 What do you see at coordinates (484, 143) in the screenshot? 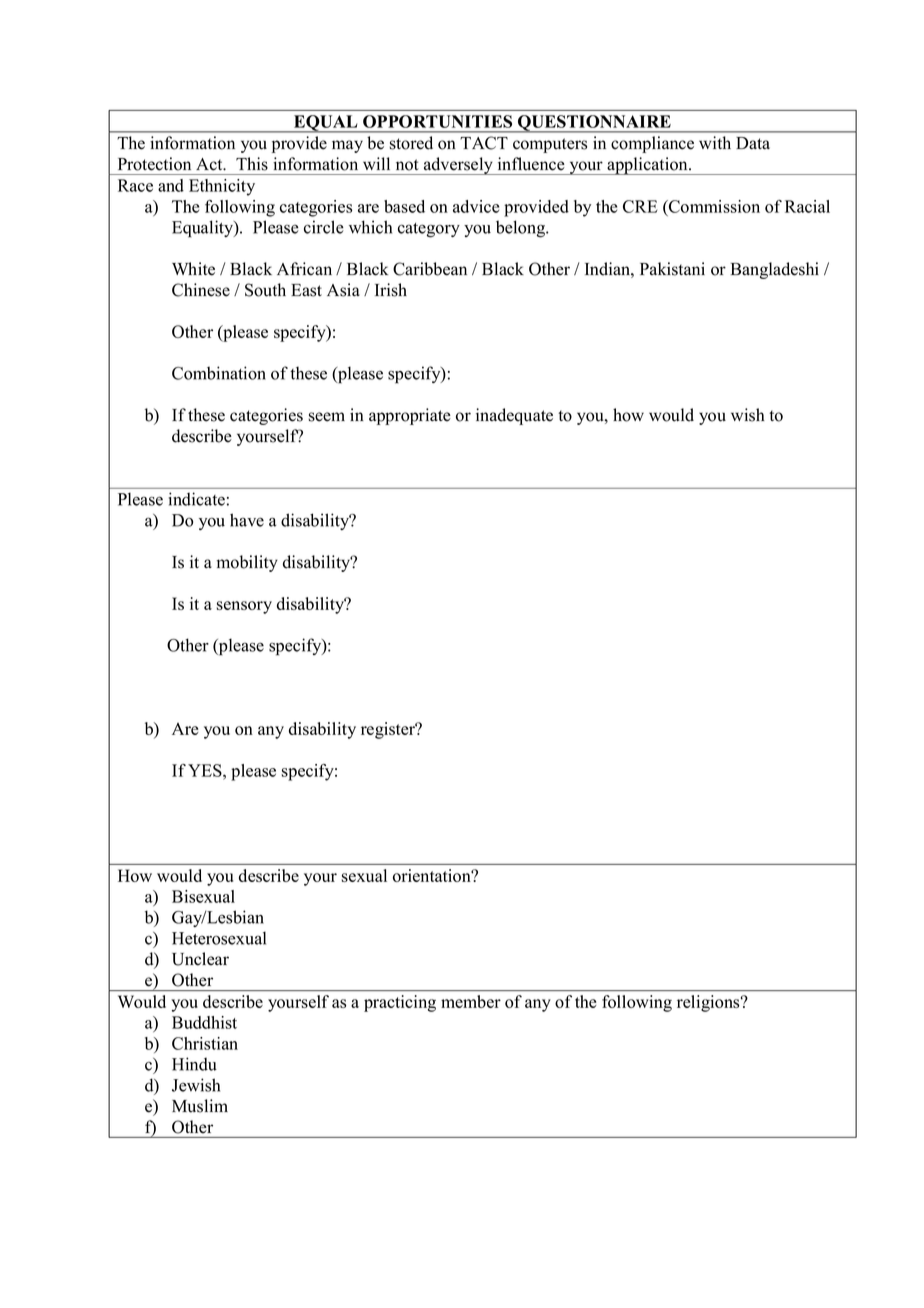
I see `TACT` at bounding box center [484, 143].
